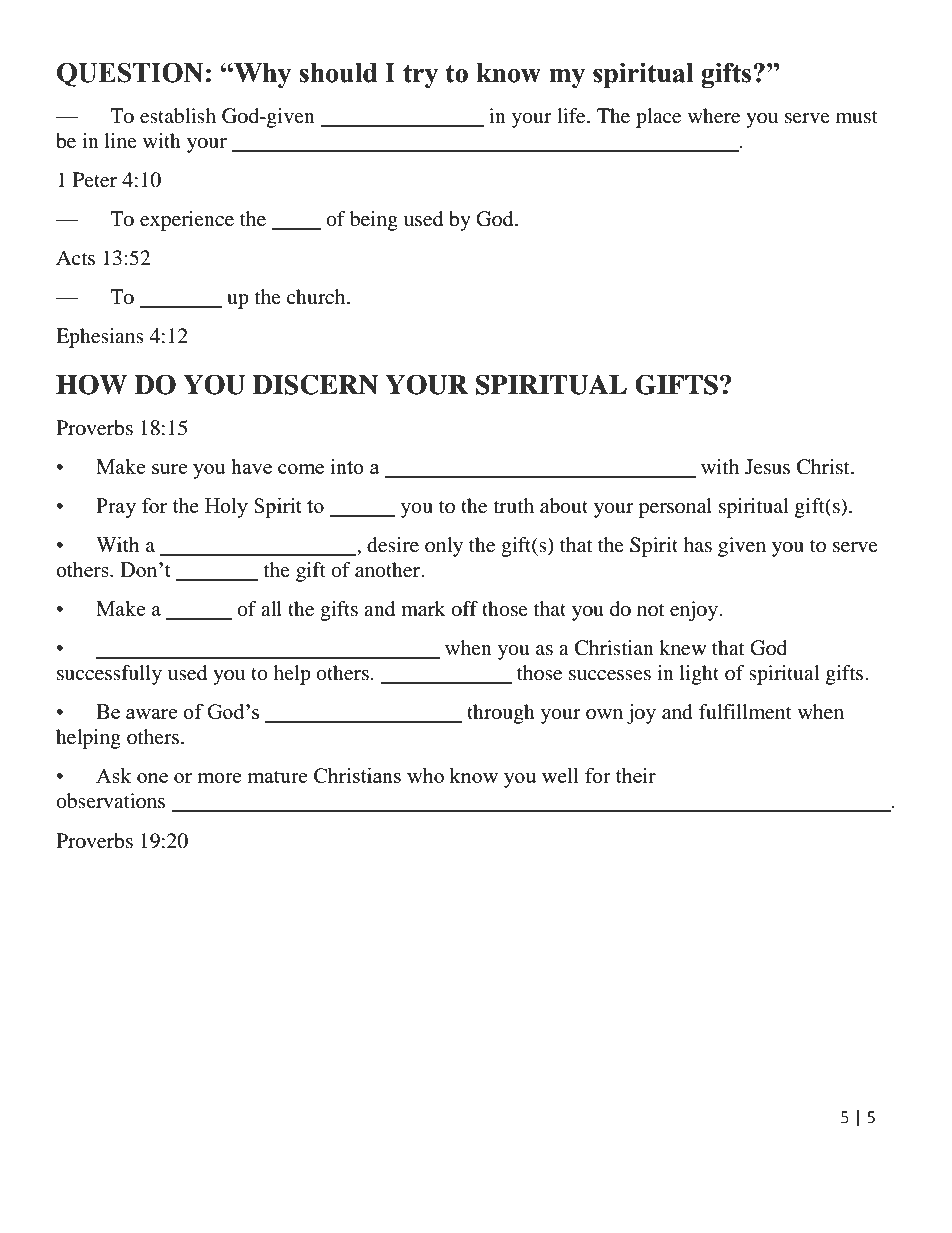  Describe the element at coordinates (178, 116) in the screenshot. I see `establish` at that location.
